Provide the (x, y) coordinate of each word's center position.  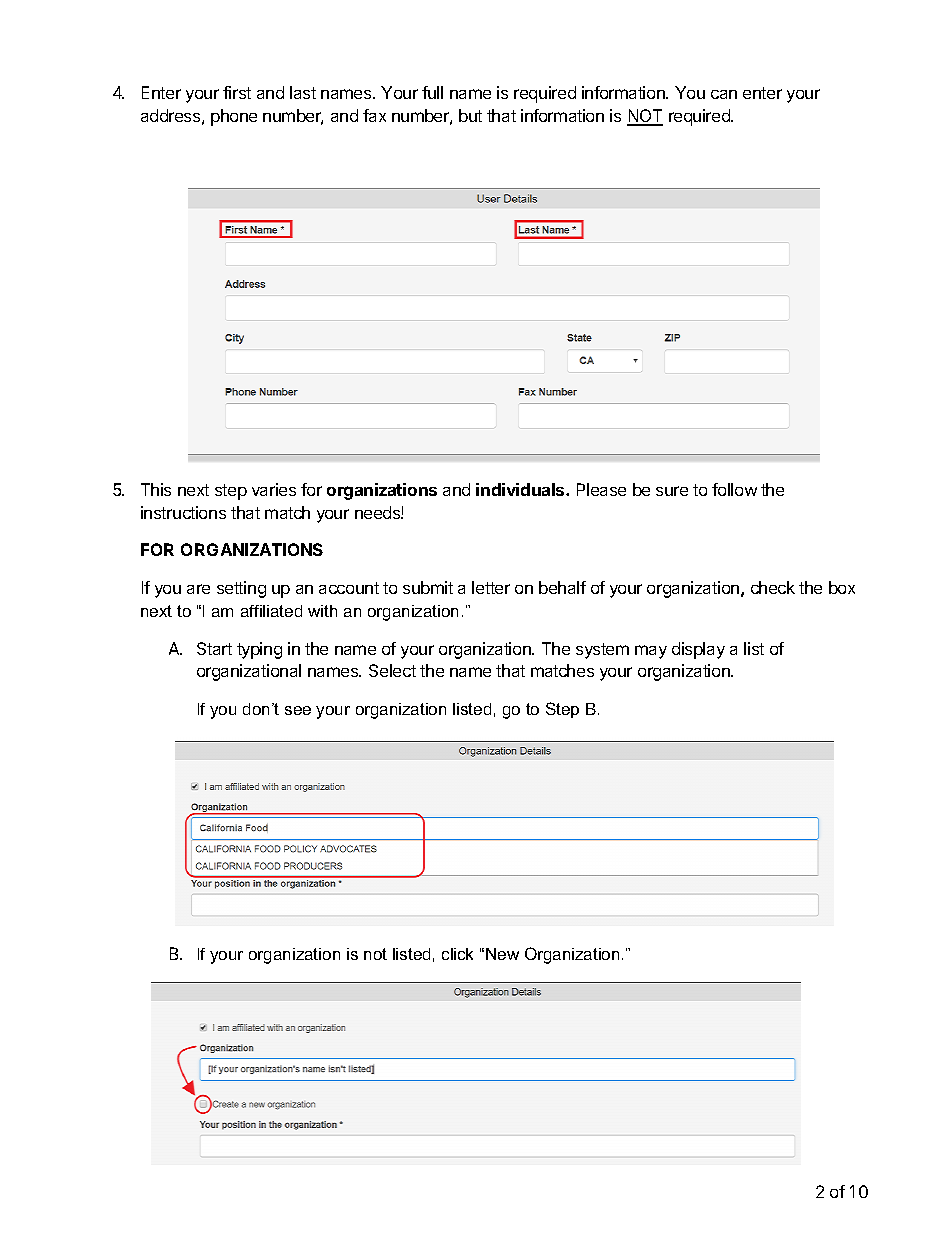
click (457, 954)
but (470, 115)
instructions (183, 512)
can (724, 94)
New (502, 954)
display (698, 650)
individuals (521, 489)
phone (234, 117)
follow (734, 489)
